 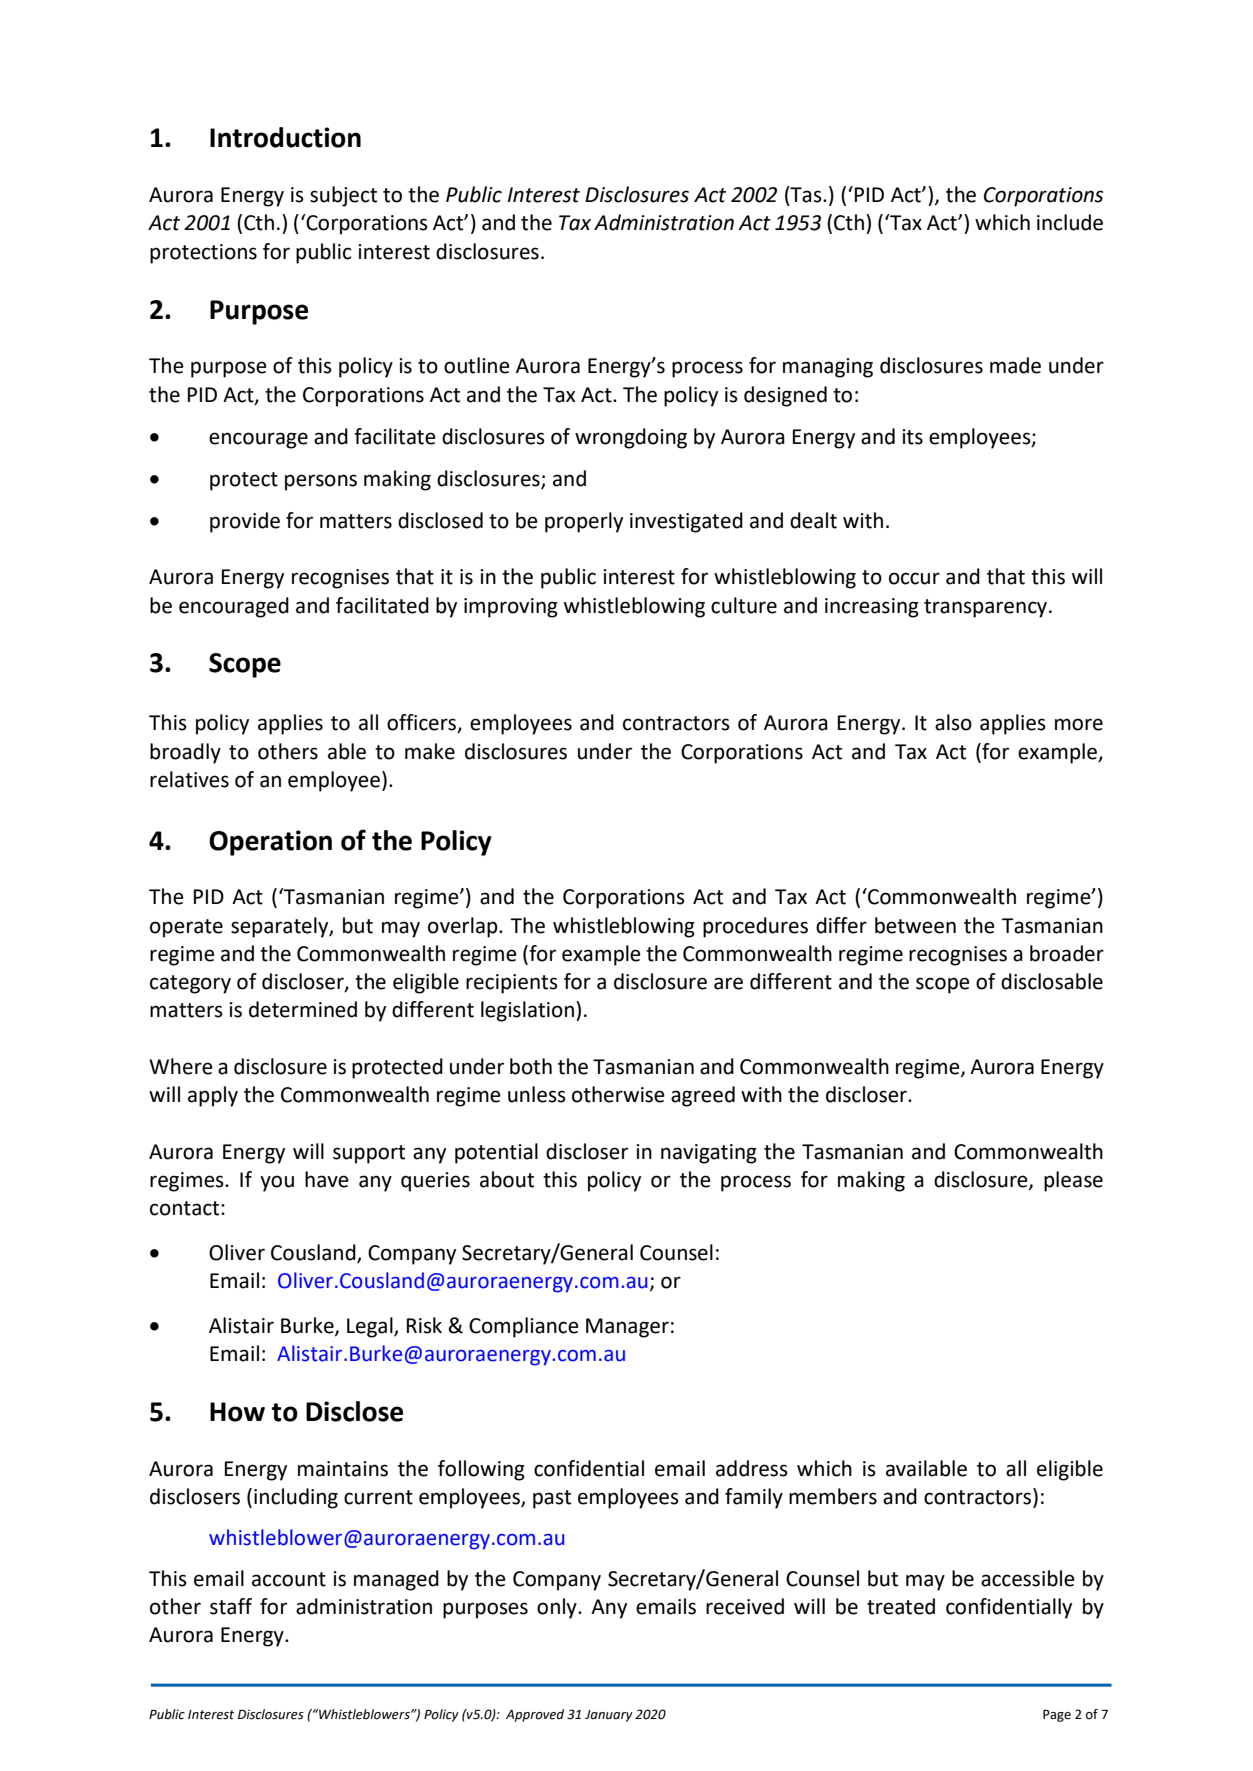 What do you see at coordinates (1070, 222) in the screenshot?
I see `include` at bounding box center [1070, 222].
